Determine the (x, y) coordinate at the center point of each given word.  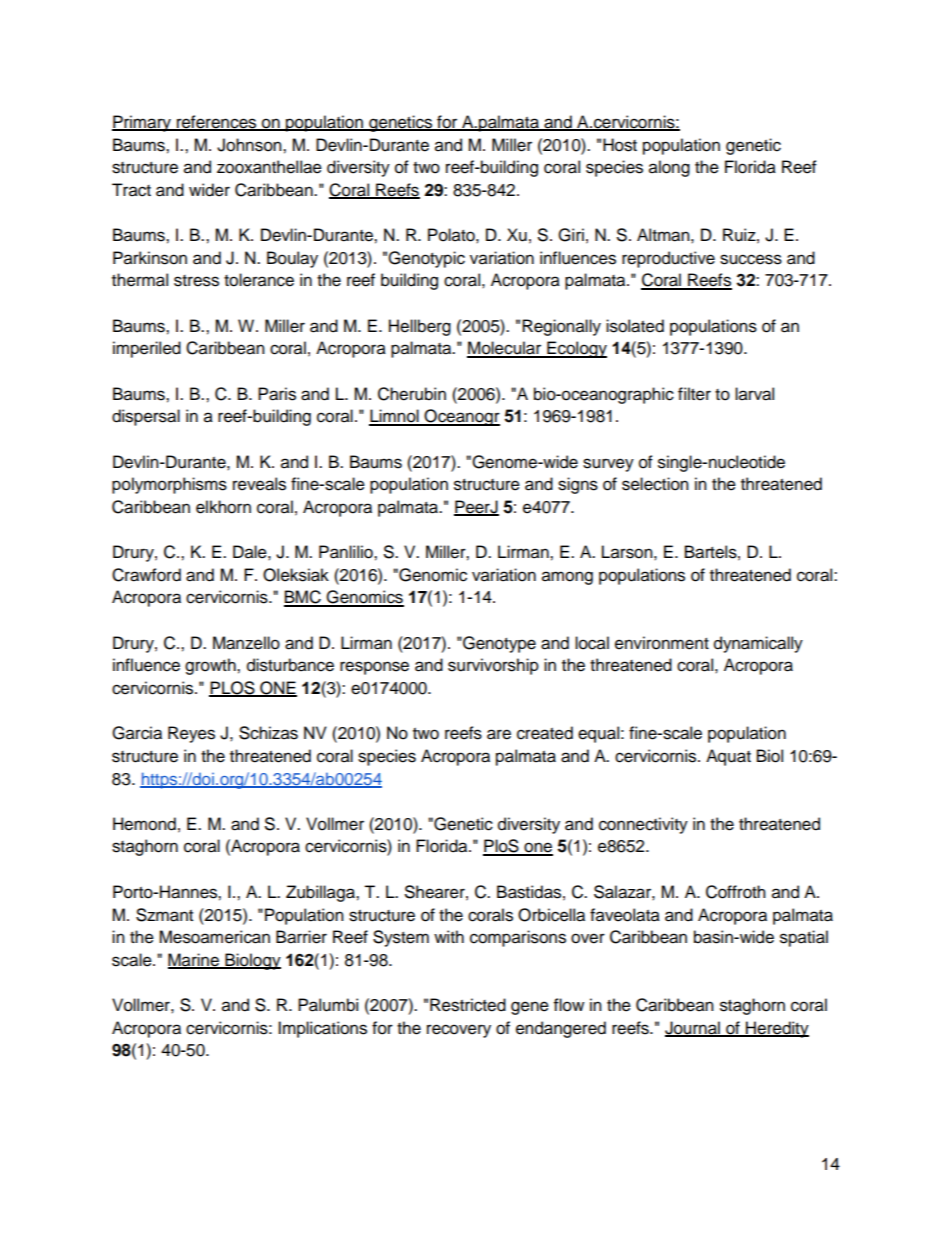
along (669, 168)
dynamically (758, 644)
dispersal (146, 417)
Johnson (250, 145)
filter (694, 394)
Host (620, 145)
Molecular (505, 349)
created (545, 733)
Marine (194, 960)
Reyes (191, 734)
